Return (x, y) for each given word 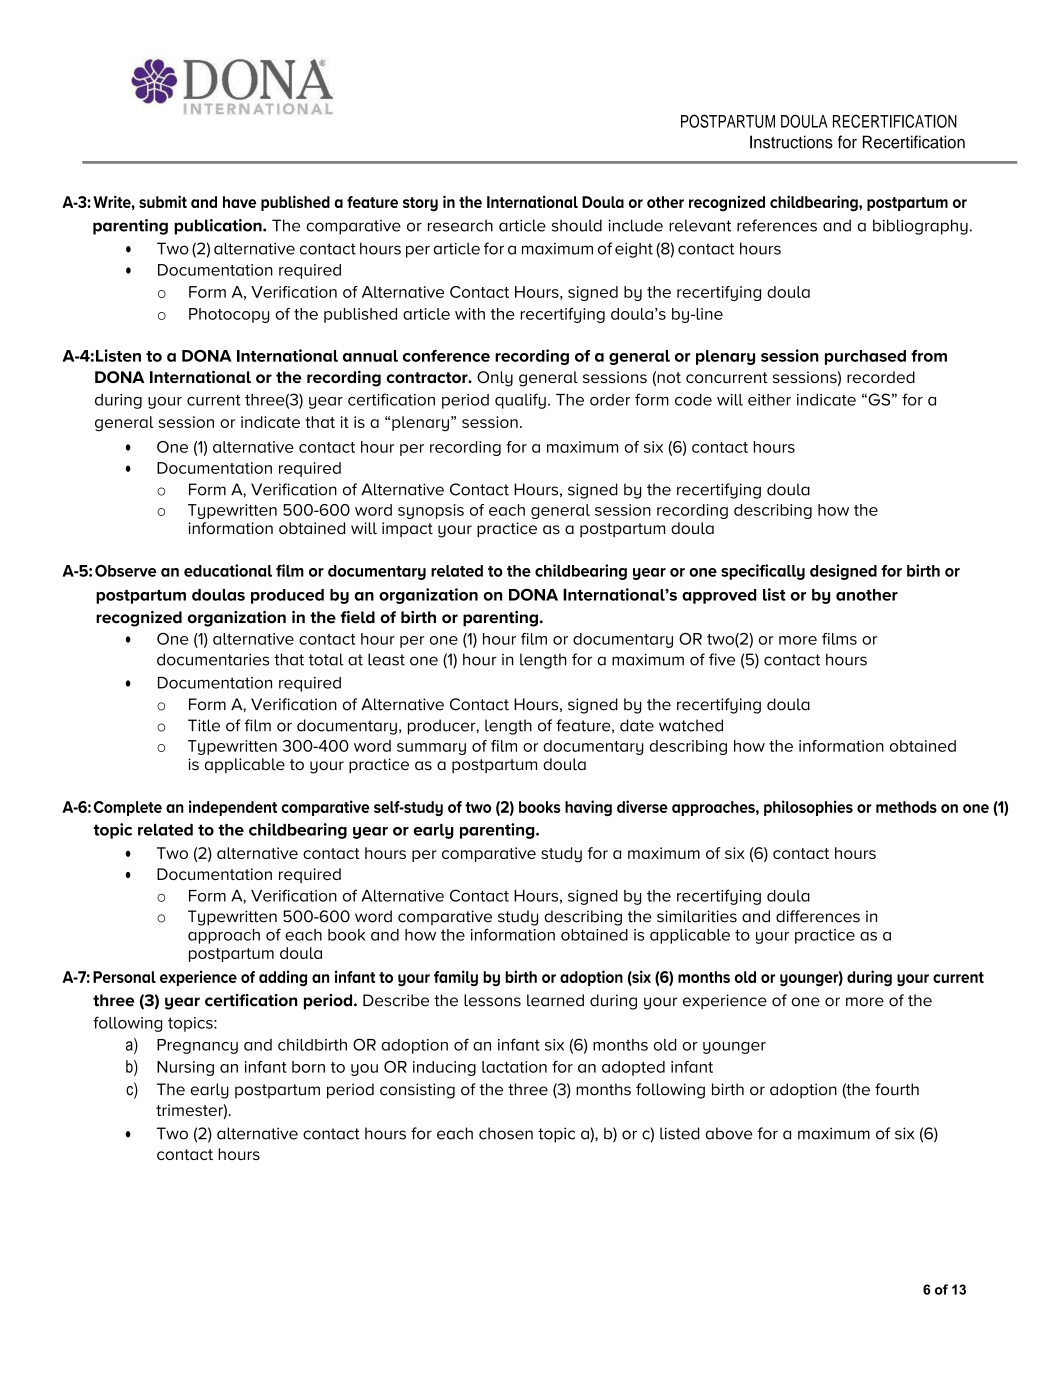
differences (818, 916)
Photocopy (229, 315)
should (577, 225)
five (722, 659)
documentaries (213, 659)
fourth (897, 1089)
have (239, 202)
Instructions (791, 142)
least (386, 659)
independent (233, 808)
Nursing (185, 1068)
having (588, 808)
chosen (506, 1133)
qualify (520, 401)
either (769, 400)
